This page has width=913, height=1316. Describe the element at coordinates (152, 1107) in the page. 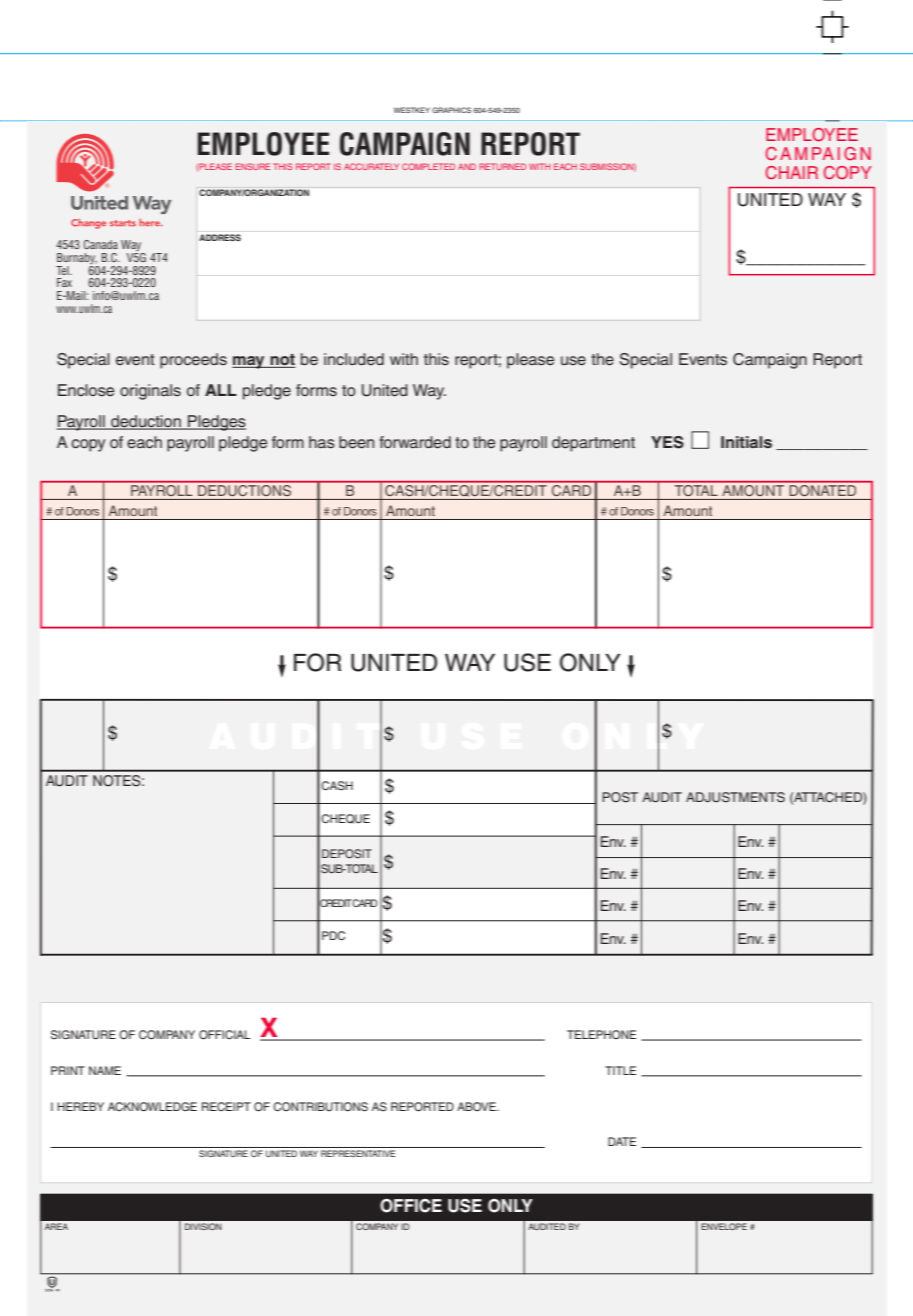

I see `ACKNOWLEDGE` at that location.
